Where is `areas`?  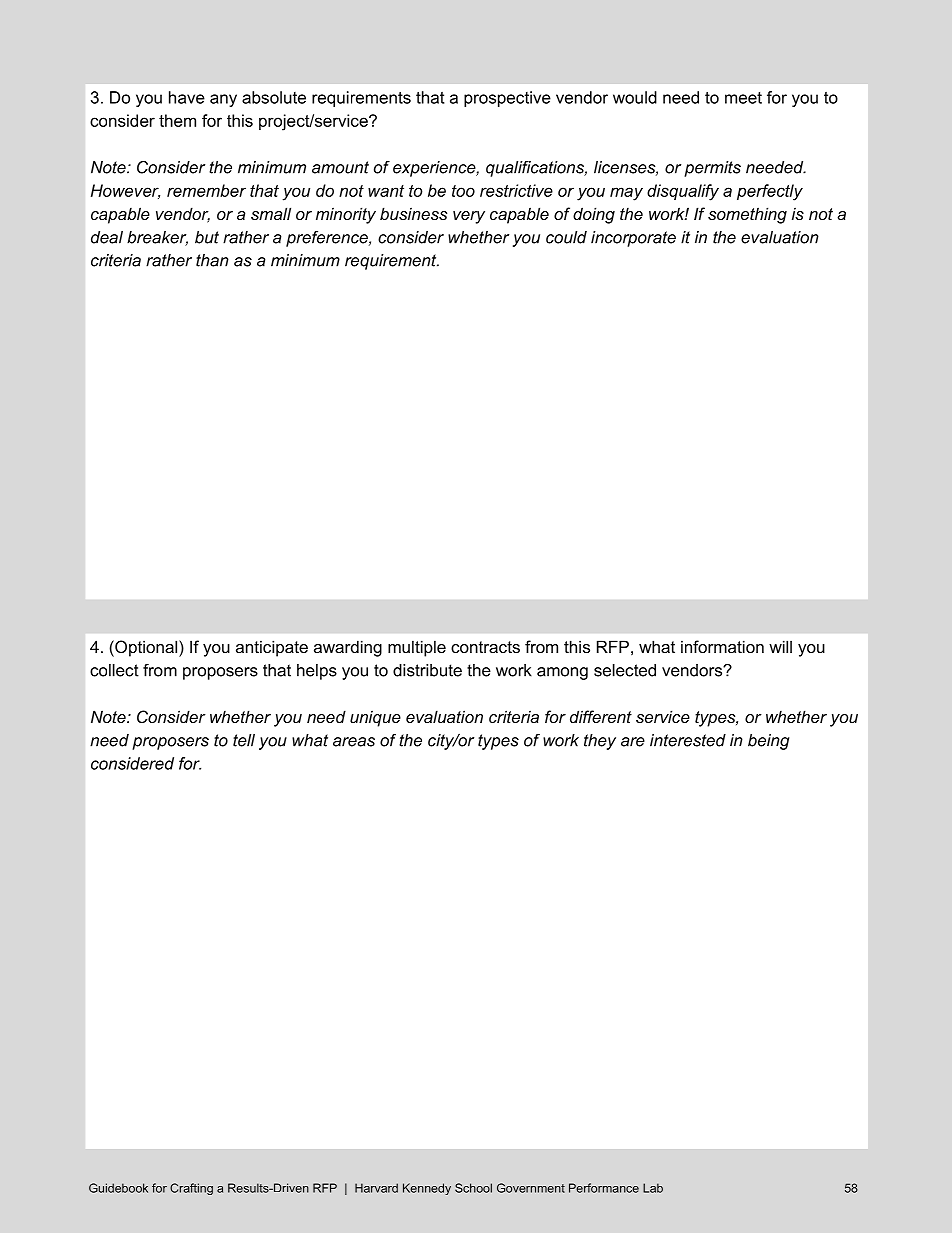 areas is located at coordinates (354, 742).
